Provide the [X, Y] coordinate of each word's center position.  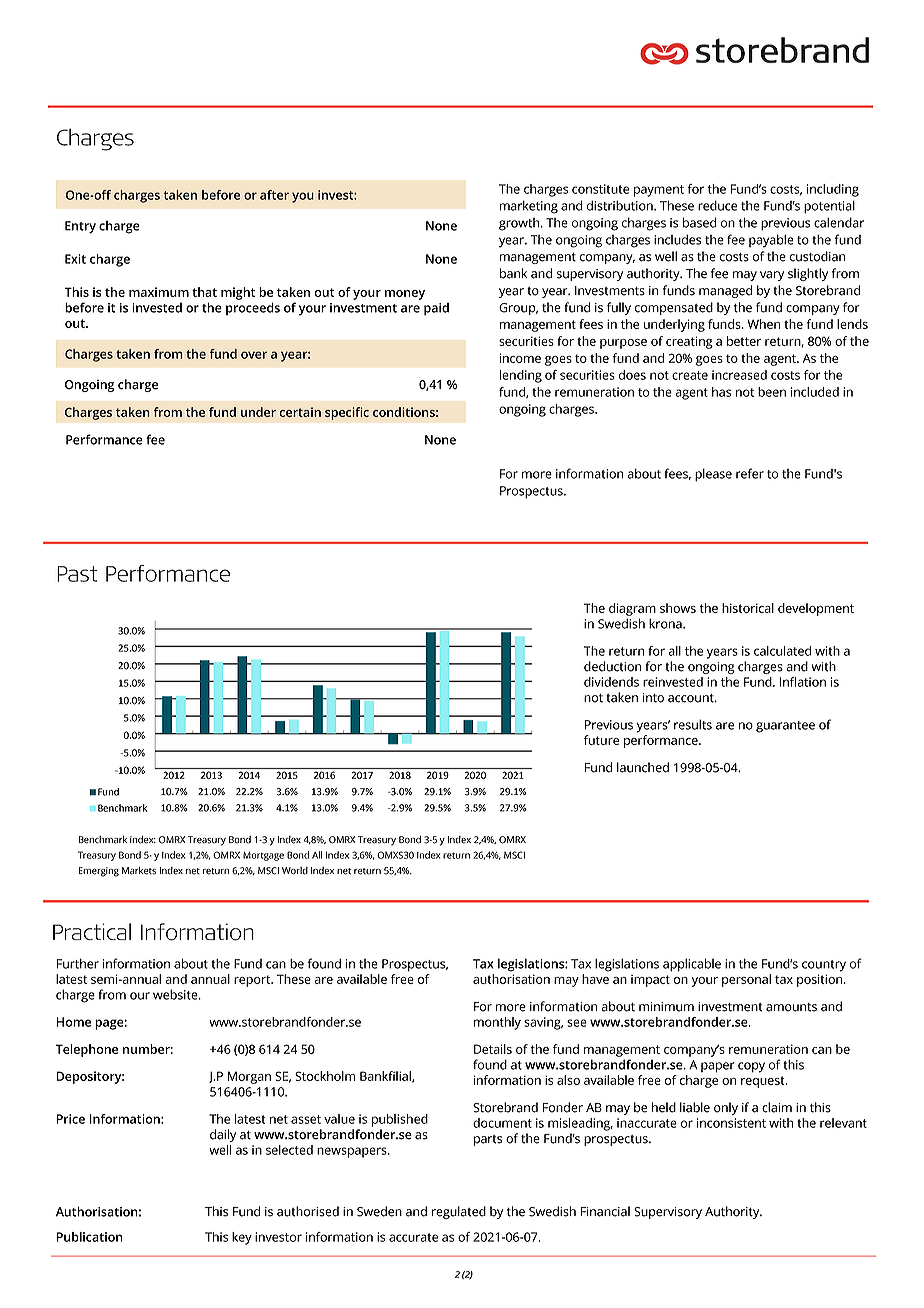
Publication [90, 1237]
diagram [632, 609]
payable [771, 241]
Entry [80, 227]
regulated [459, 1212]
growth [519, 224]
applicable [692, 965]
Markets [139, 871]
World [295, 871]
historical [748, 608]
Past [77, 574]
